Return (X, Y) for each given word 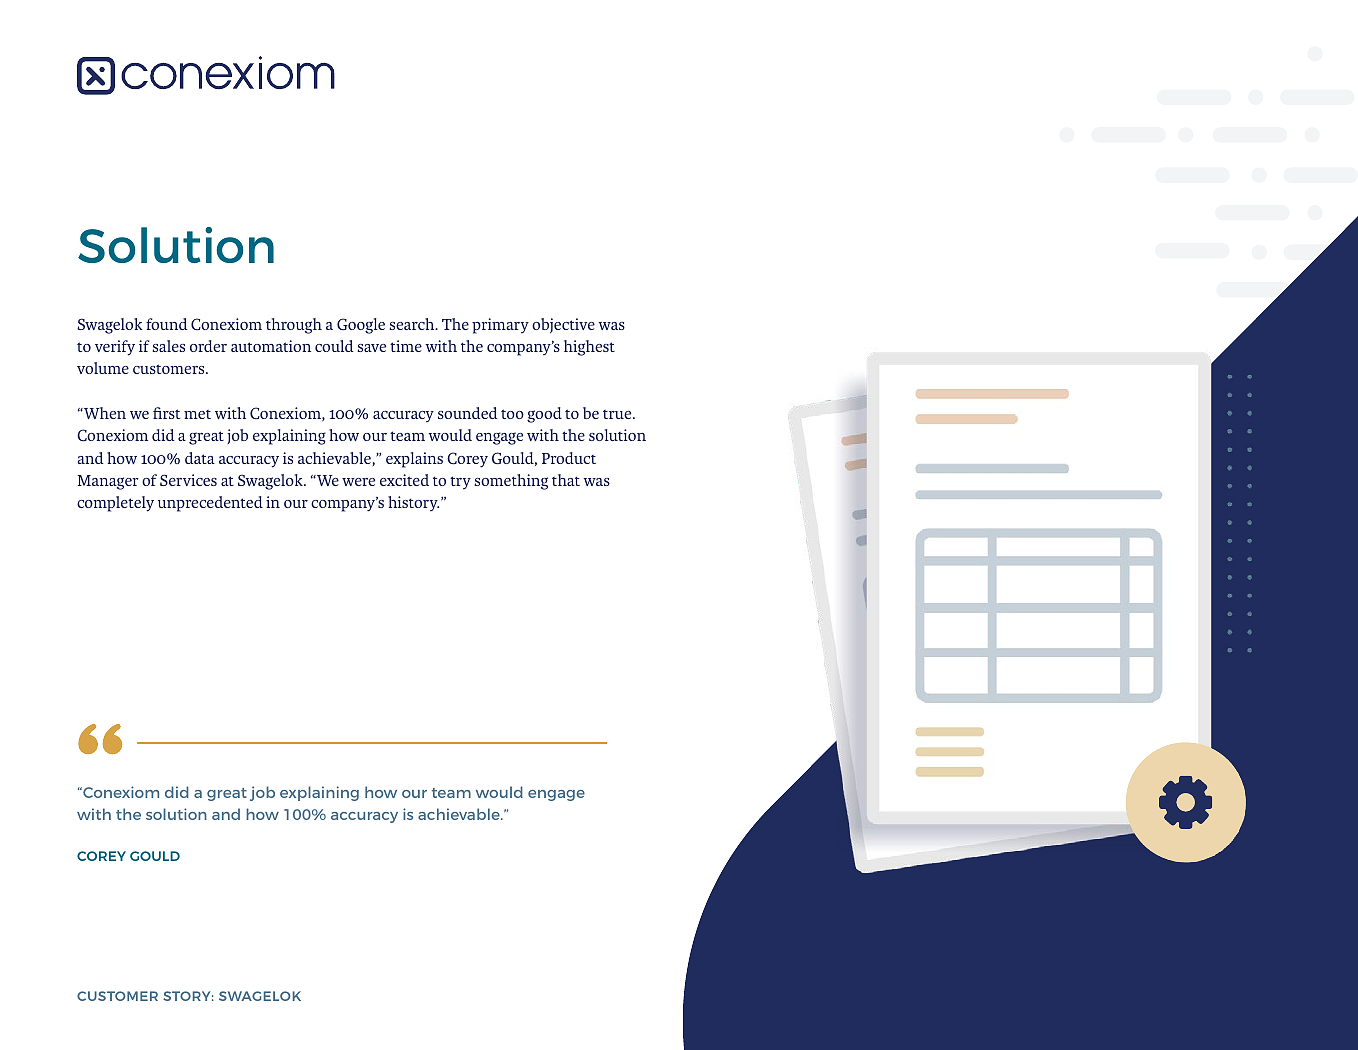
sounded (467, 413)
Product (569, 458)
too (512, 414)
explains (414, 460)
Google (361, 326)
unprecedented (210, 504)
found (166, 324)
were (358, 482)
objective (563, 325)
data (200, 458)
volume (103, 368)
